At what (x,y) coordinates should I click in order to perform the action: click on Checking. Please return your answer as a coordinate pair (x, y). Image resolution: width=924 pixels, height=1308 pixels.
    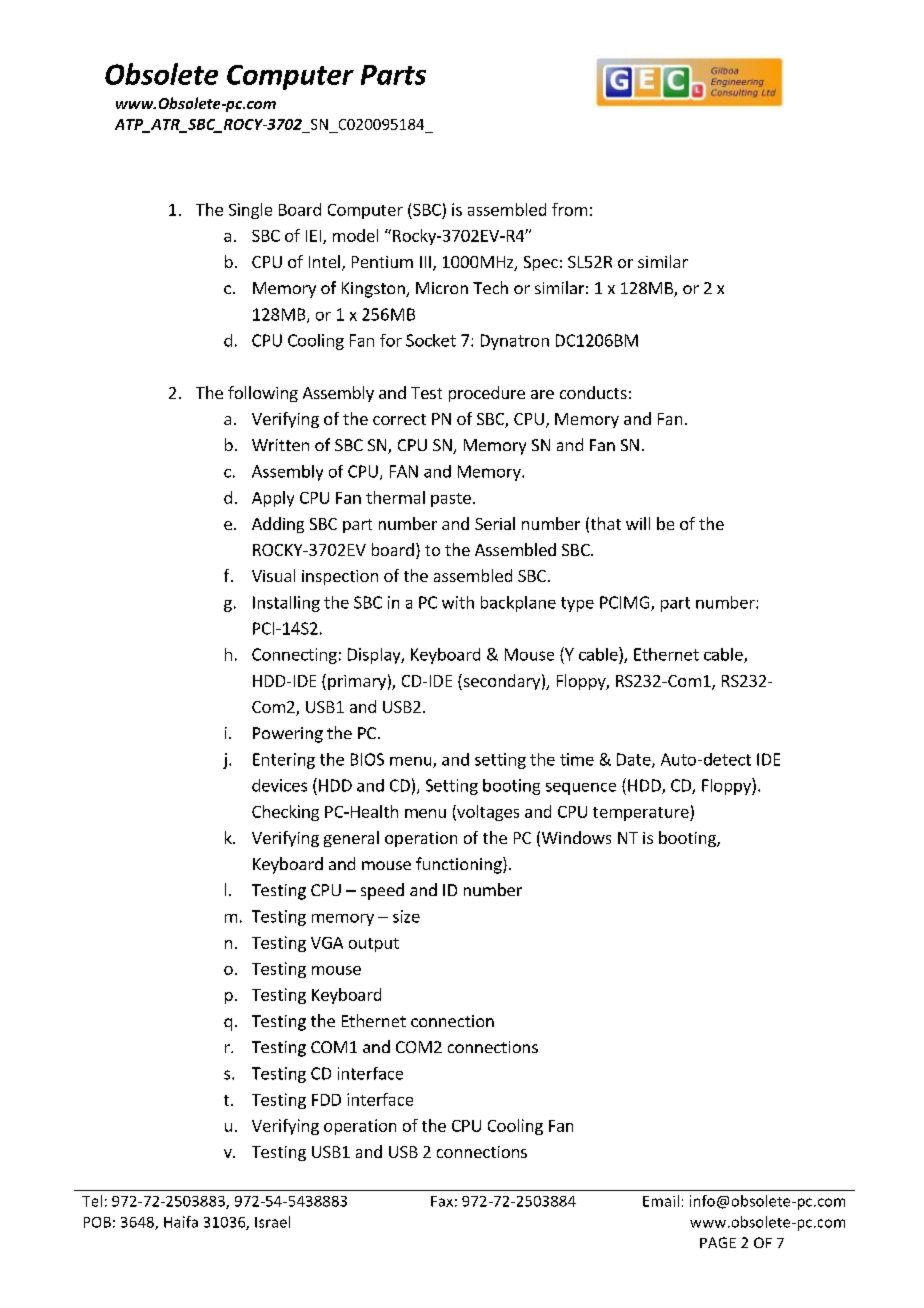
    Looking at the image, I should click on (285, 813).
